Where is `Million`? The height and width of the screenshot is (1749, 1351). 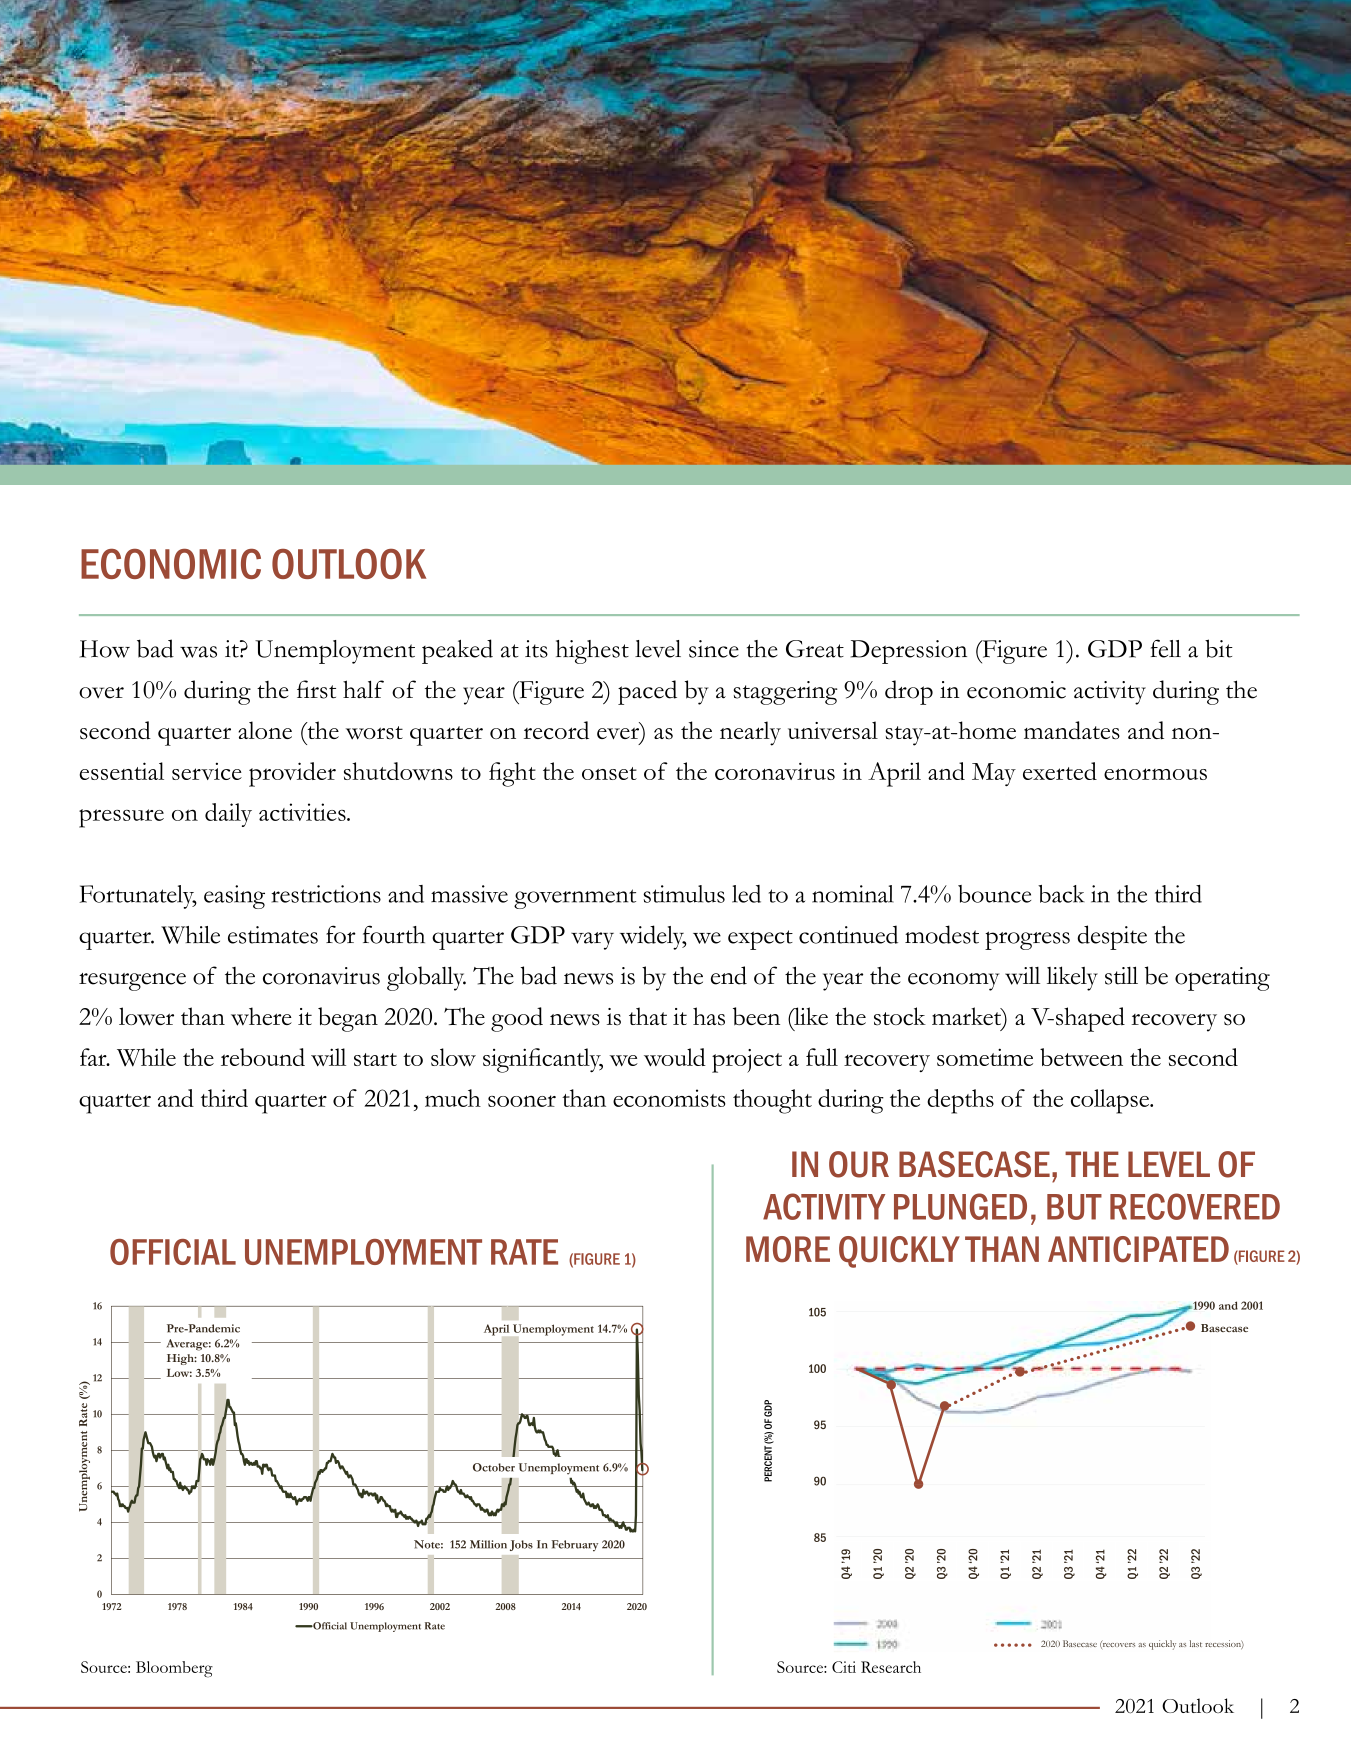
Million is located at coordinates (488, 1544).
